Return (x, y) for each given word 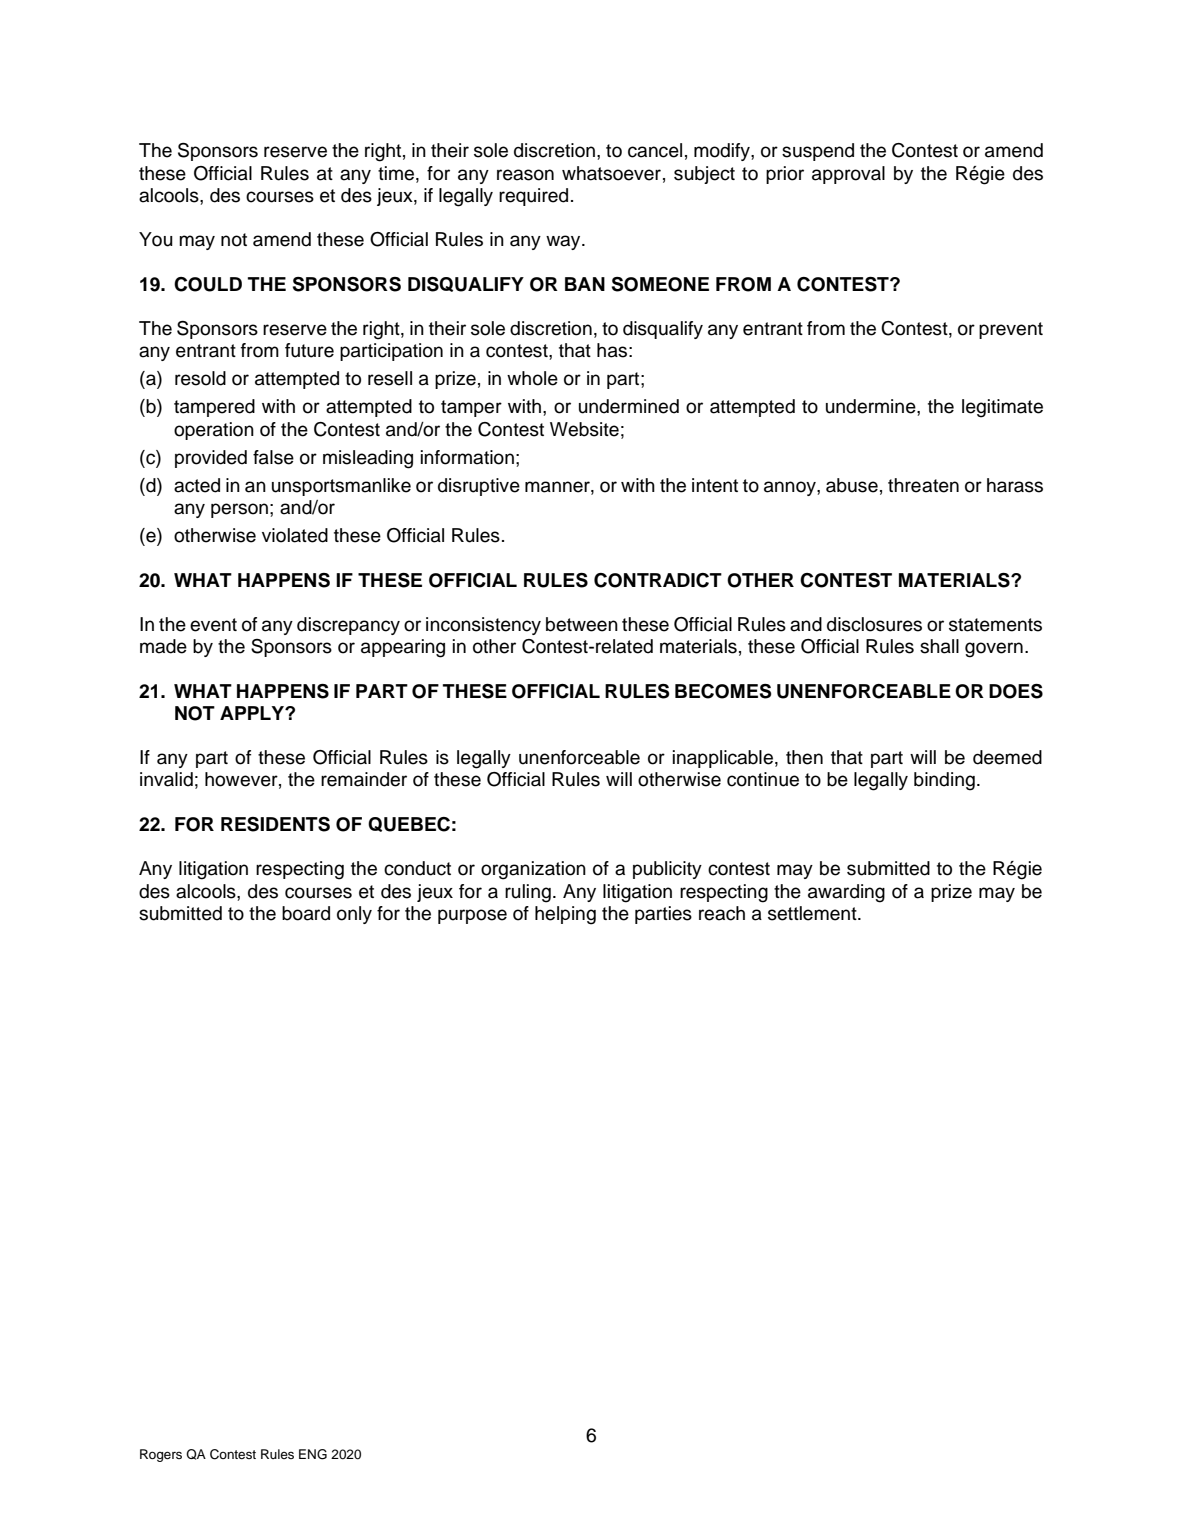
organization (533, 870)
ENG (313, 1454)
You (156, 239)
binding (944, 781)
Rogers (161, 1455)
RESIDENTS (275, 824)
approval (848, 175)
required (533, 197)
